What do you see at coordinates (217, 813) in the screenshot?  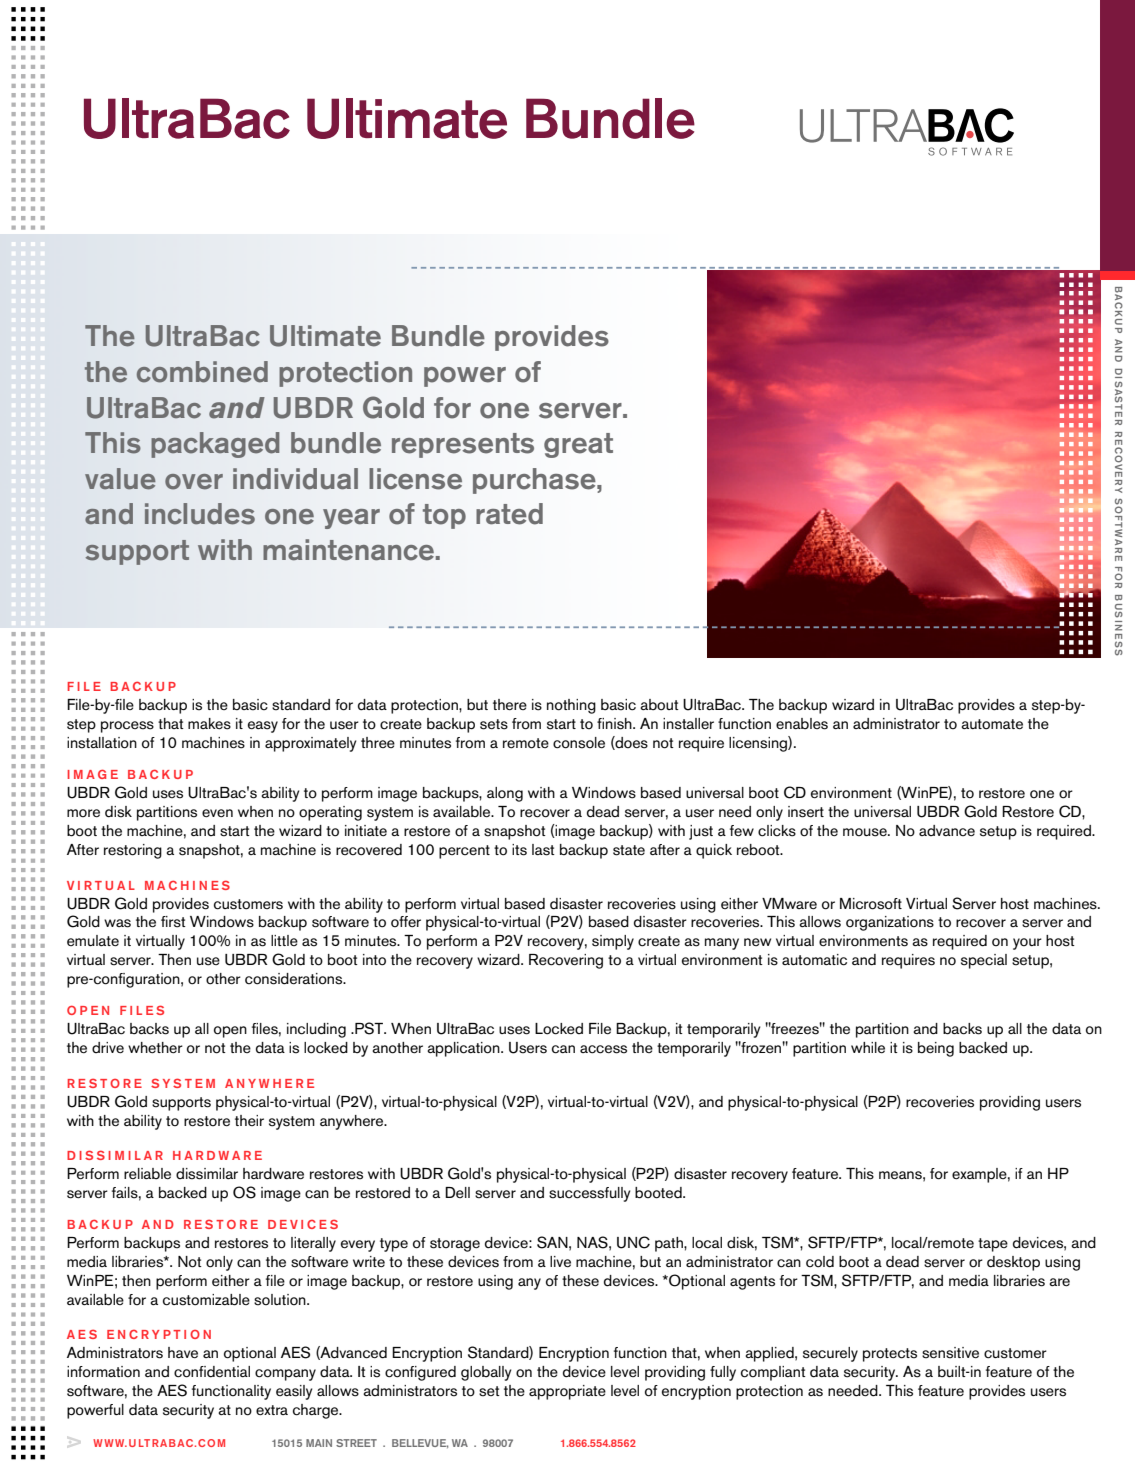 I see `even` at bounding box center [217, 813].
